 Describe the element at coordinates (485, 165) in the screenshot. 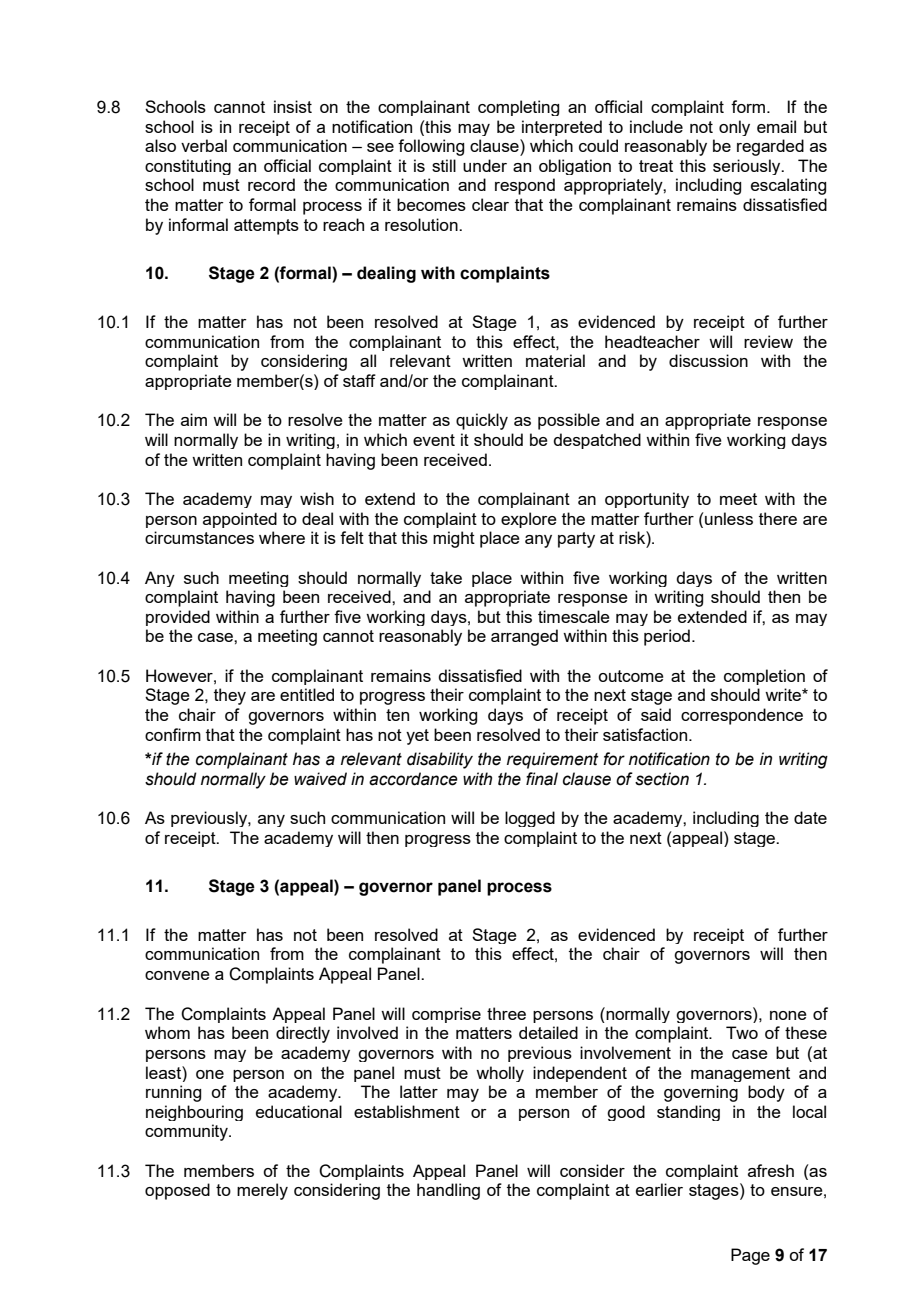

I see `under` at that location.
